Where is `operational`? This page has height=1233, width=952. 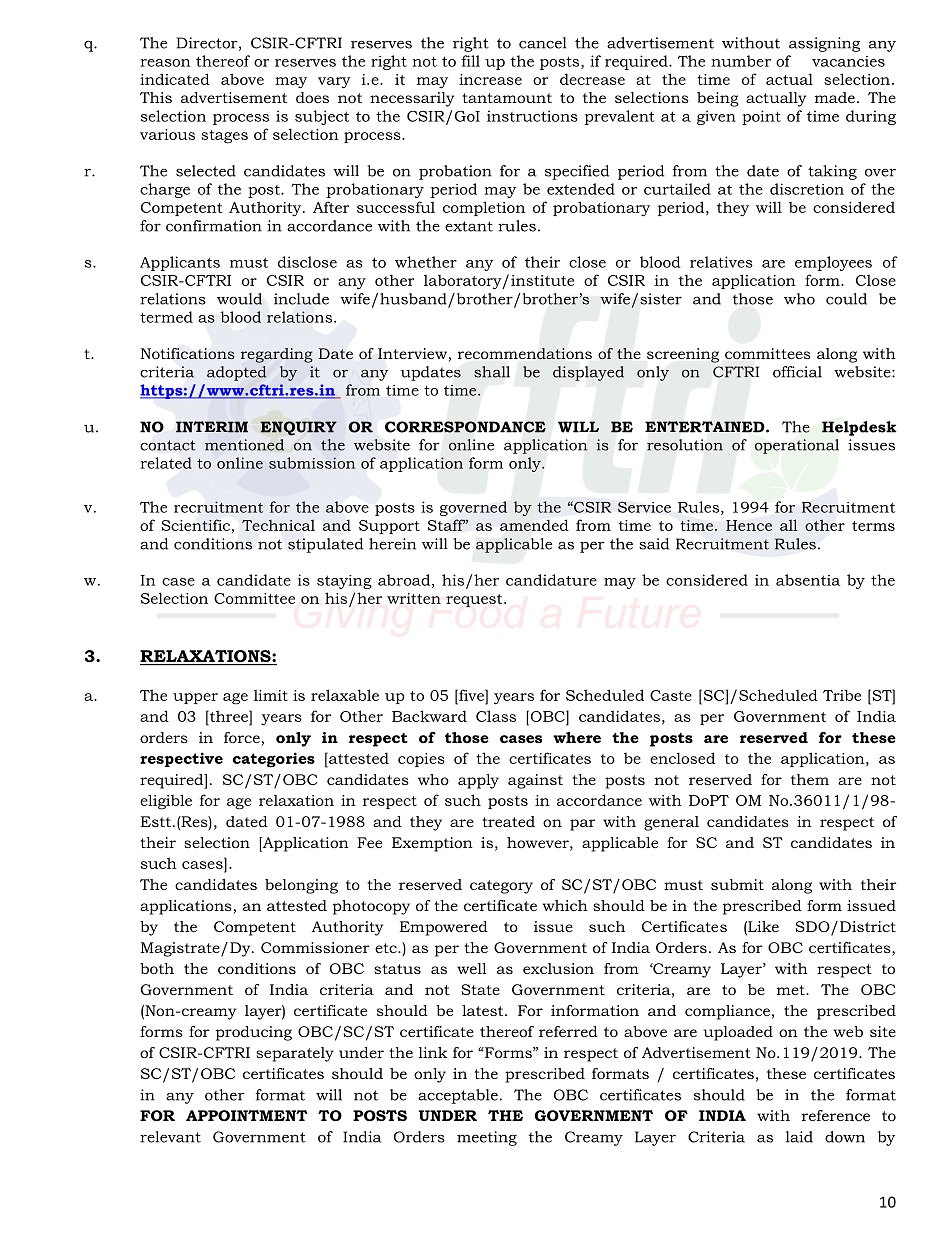
operational is located at coordinates (797, 446).
